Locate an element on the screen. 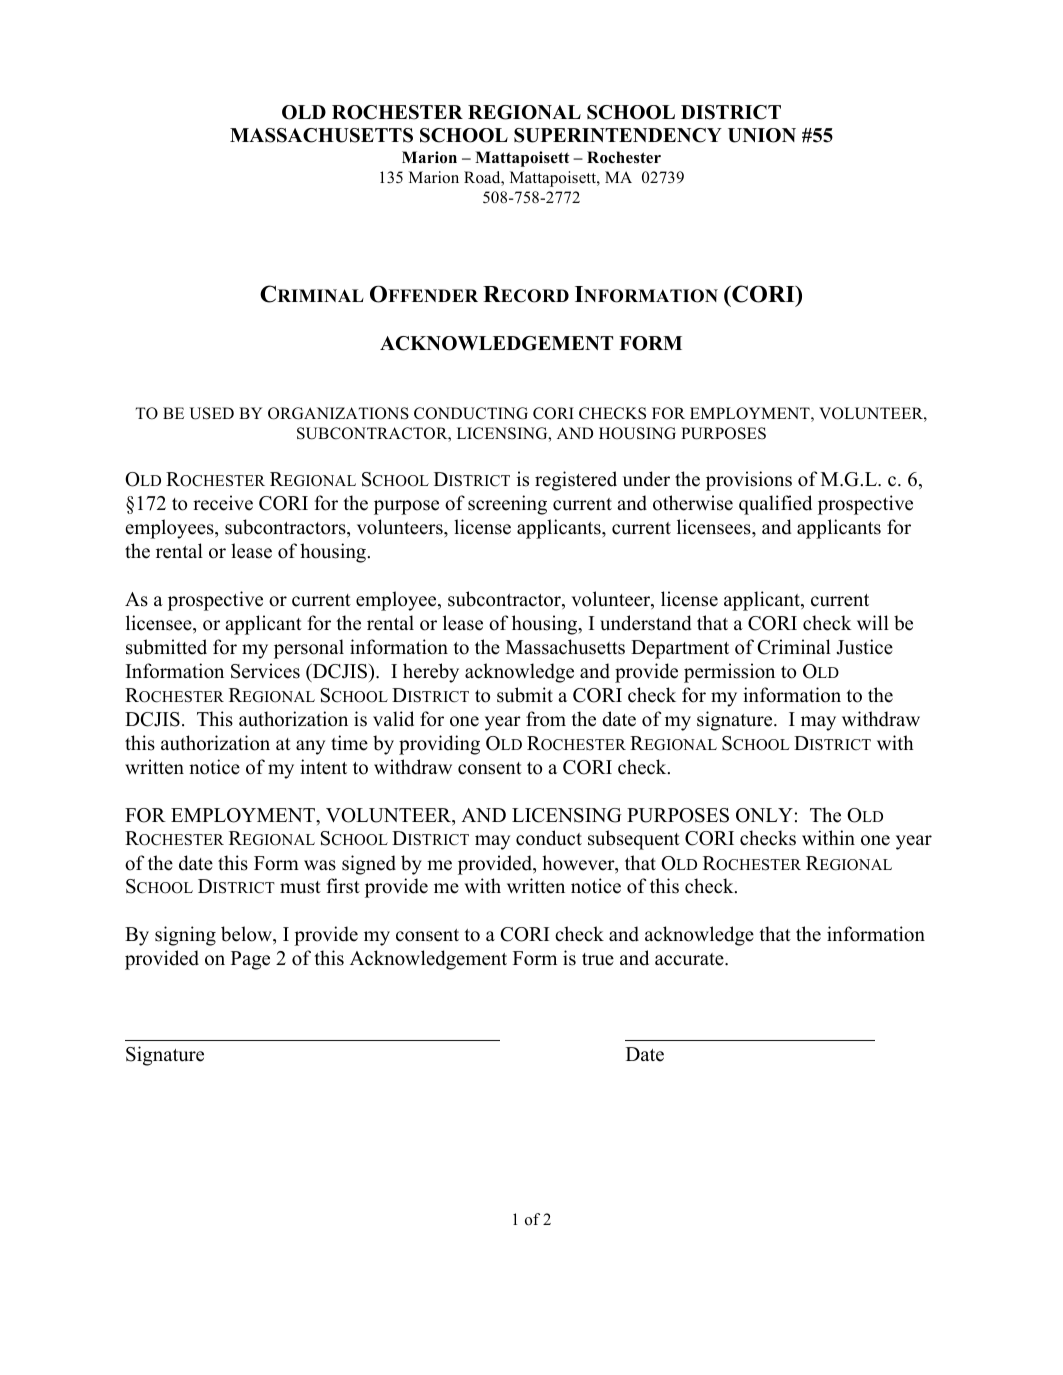  ORGANIZATIONS is located at coordinates (338, 413).
